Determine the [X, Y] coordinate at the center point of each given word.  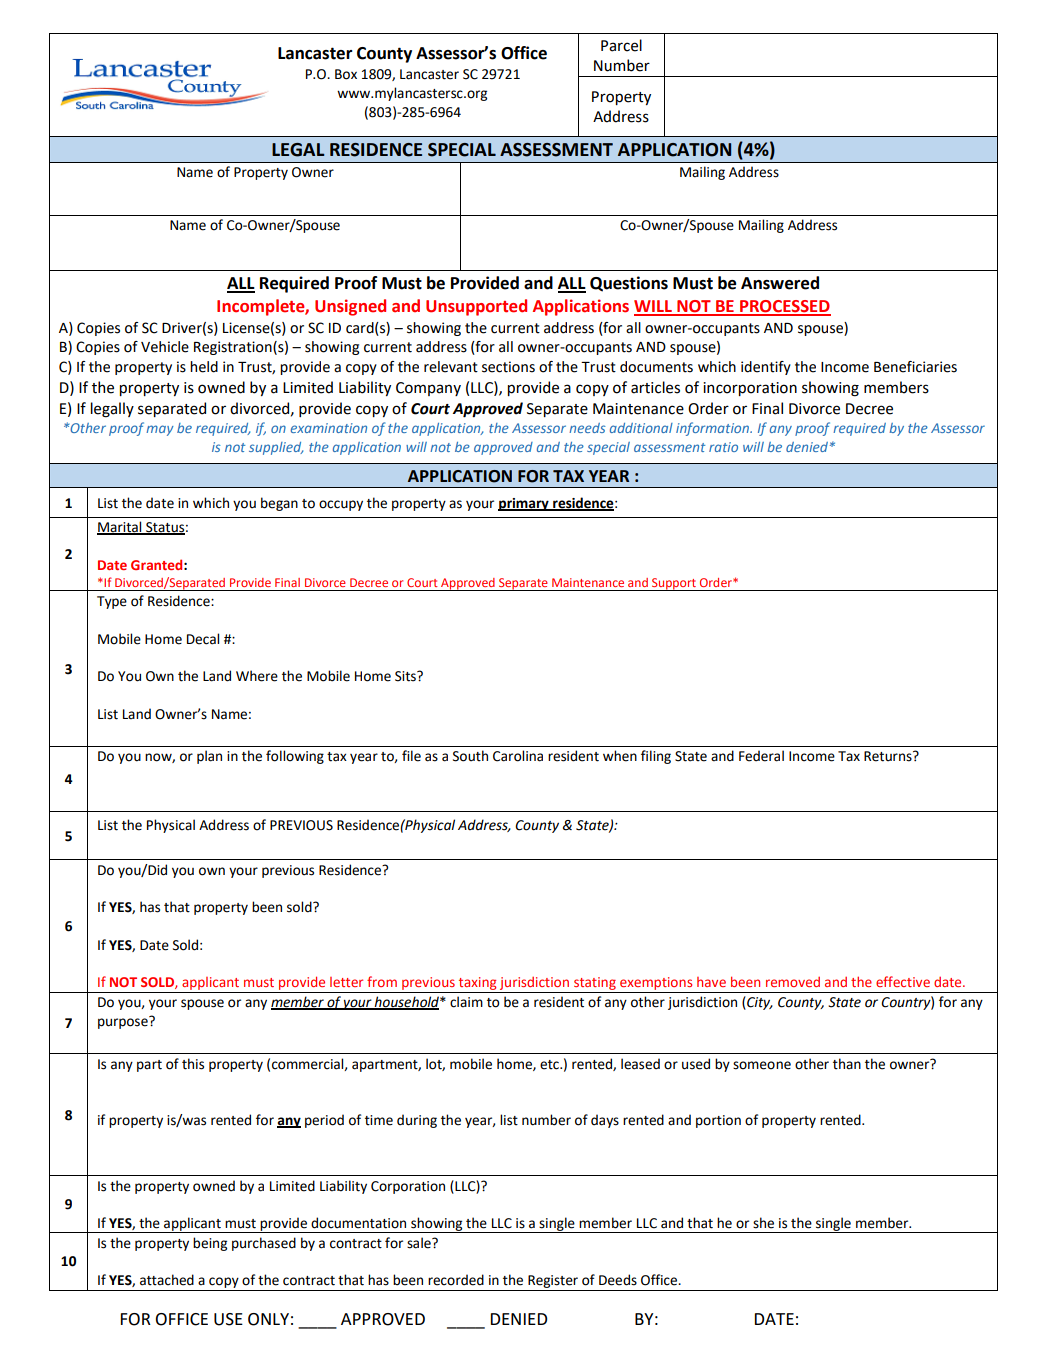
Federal [761, 756]
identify [766, 368]
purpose [124, 1022]
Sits [406, 676]
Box [346, 74]
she [763, 1223]
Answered [780, 283]
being [210, 1244]
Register [553, 1283]
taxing [478, 985]
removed [793, 982]
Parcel [621, 45]
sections [508, 367]
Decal [203, 639]
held [204, 367]
